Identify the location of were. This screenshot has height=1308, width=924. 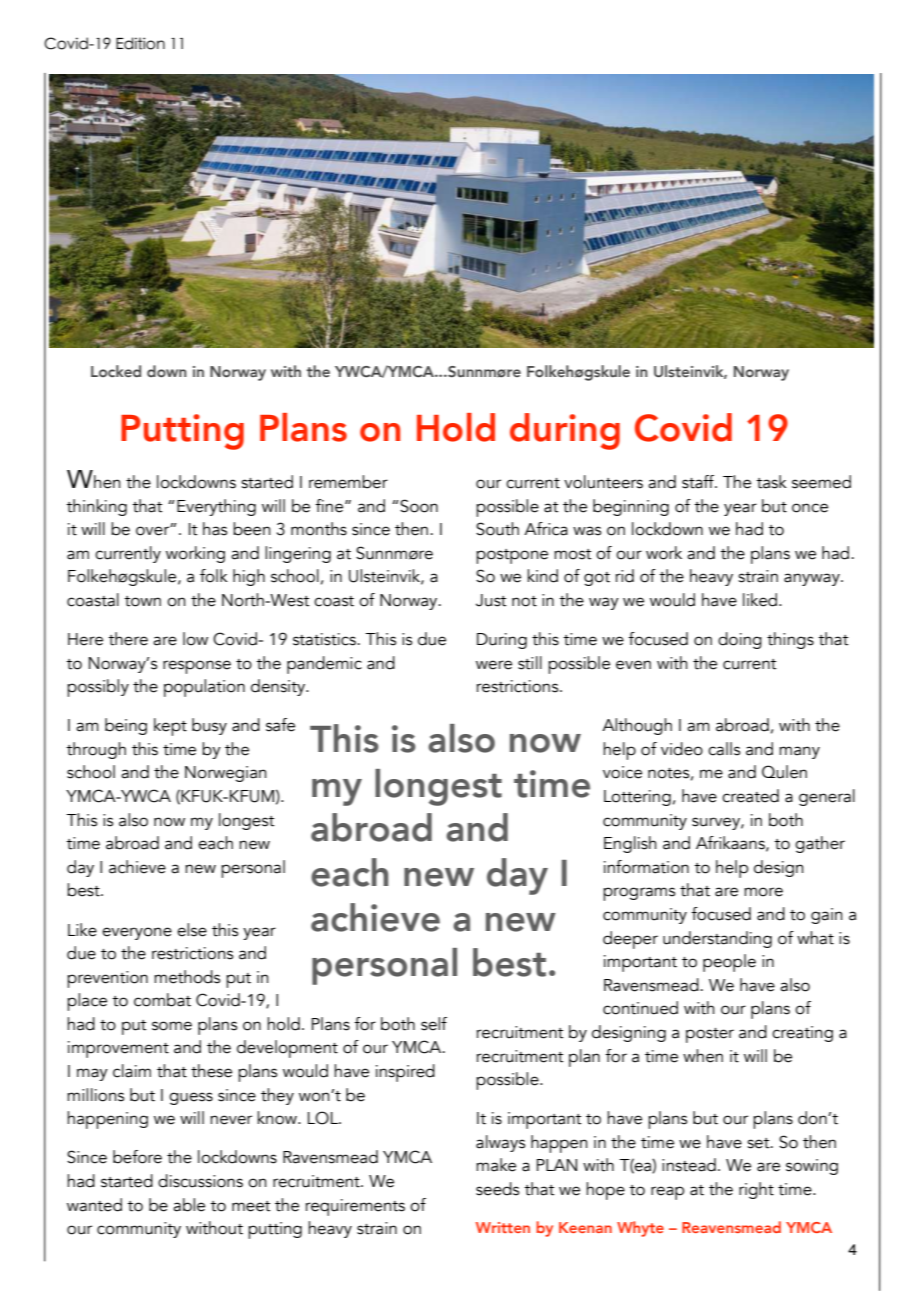
(494, 665).
